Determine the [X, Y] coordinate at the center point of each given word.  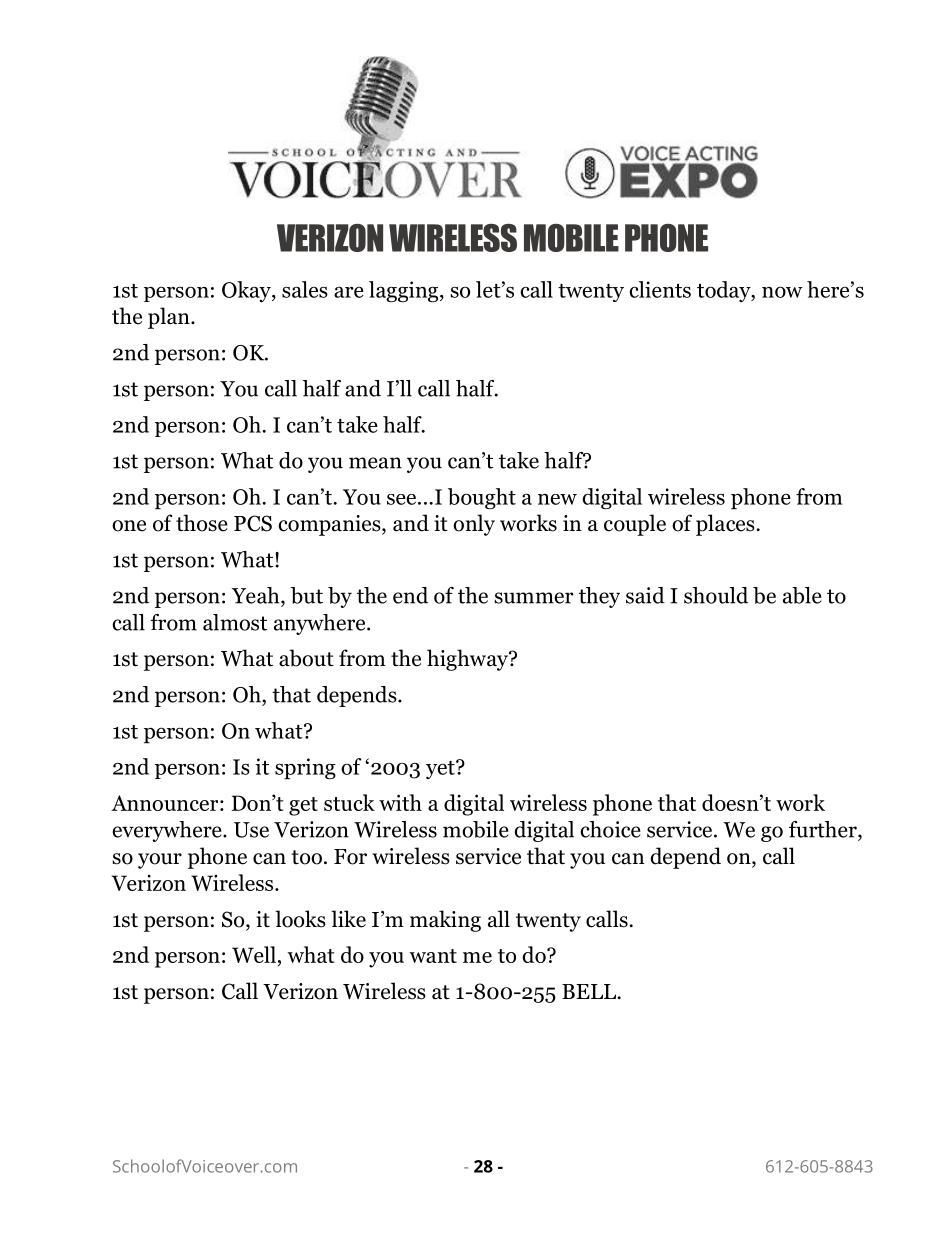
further [824, 829]
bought [482, 498]
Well [254, 954]
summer [533, 598]
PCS [253, 523]
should [716, 595]
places [725, 525]
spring [305, 769]
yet [441, 769]
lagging [405, 292]
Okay [247, 291]
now [782, 292]
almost [235, 622]
